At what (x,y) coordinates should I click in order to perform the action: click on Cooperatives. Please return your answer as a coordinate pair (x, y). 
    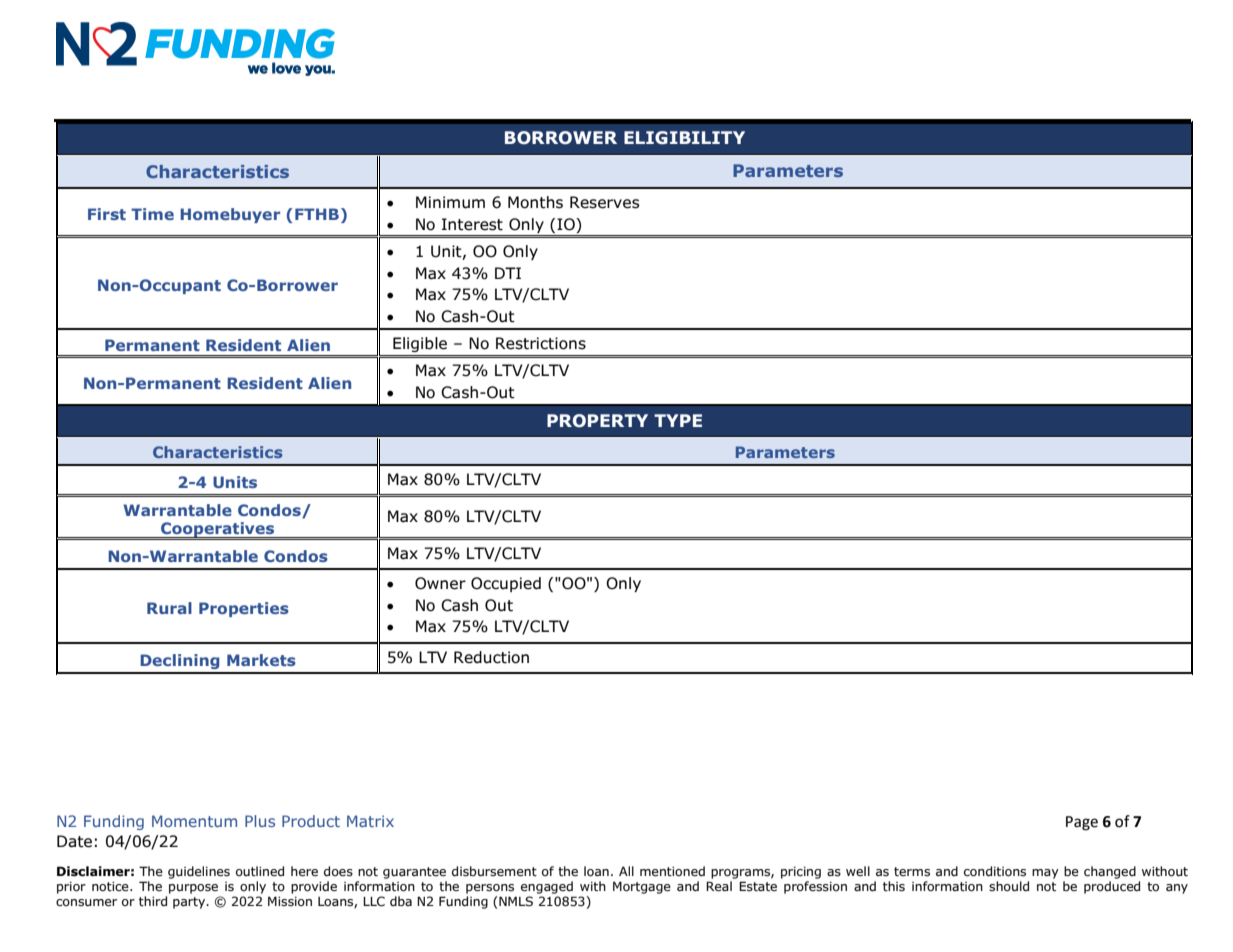
    Looking at the image, I should click on (218, 531).
